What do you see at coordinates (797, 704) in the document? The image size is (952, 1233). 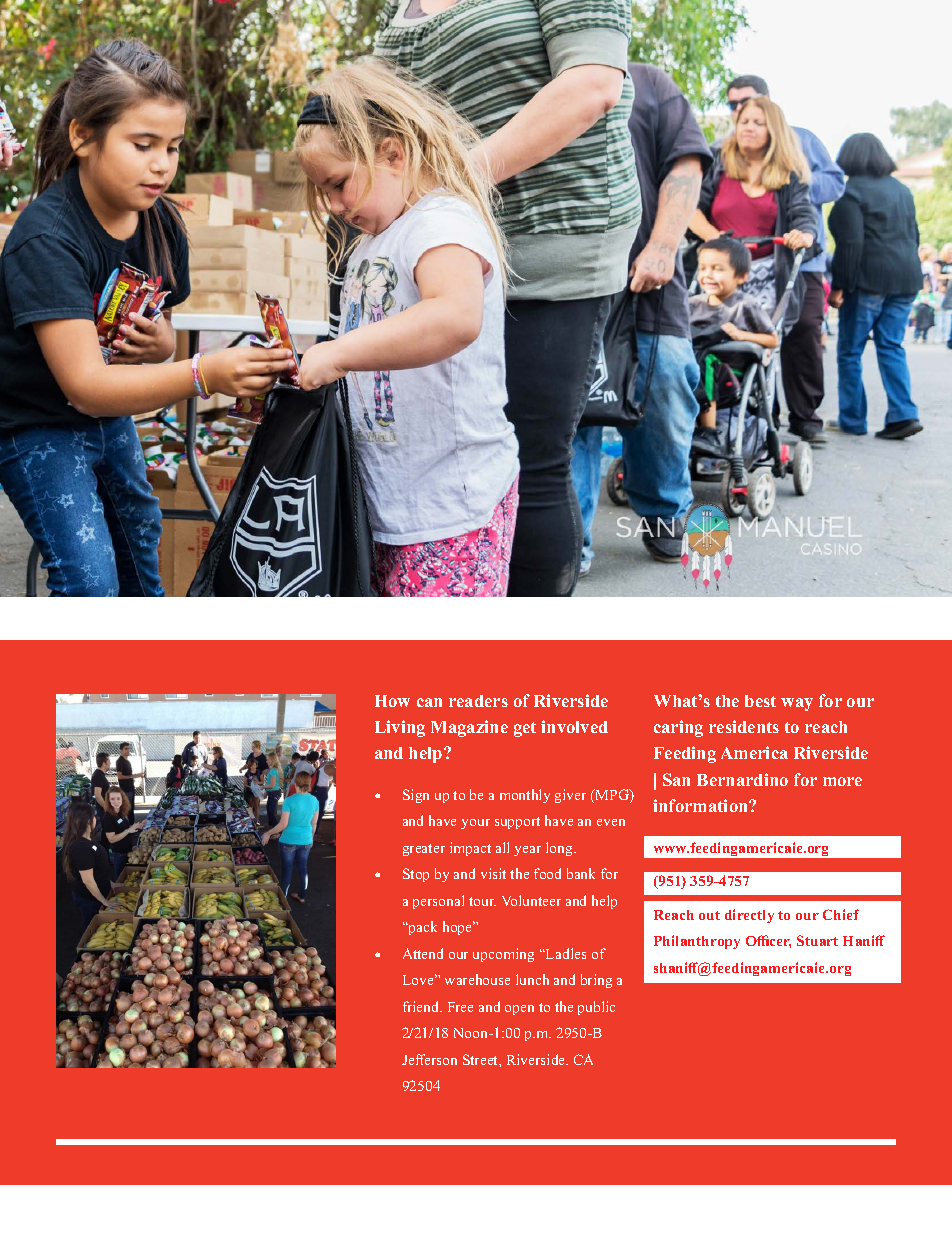 I see `way` at bounding box center [797, 704].
